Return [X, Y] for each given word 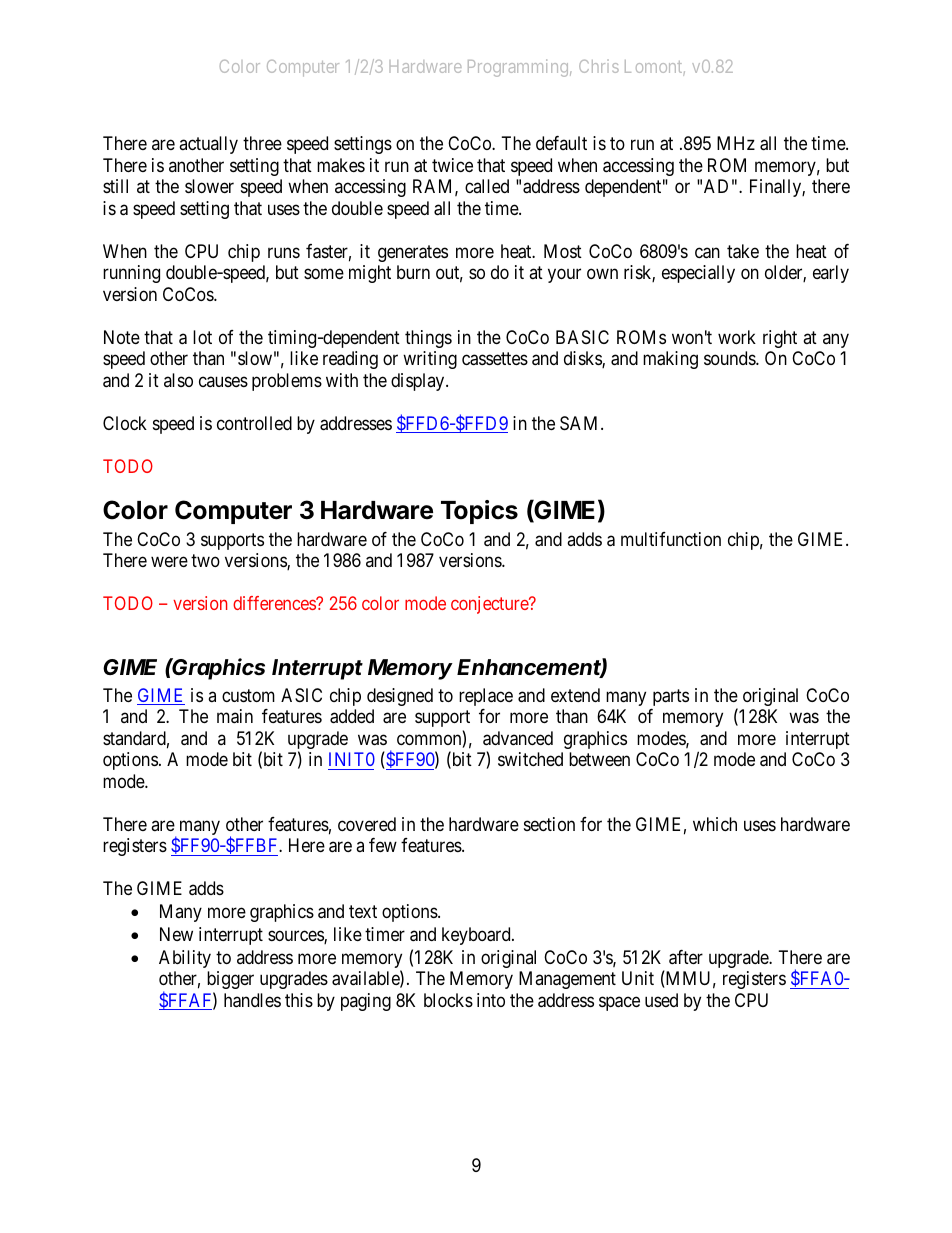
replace [486, 697]
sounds [730, 358]
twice [452, 165]
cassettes [495, 359]
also [178, 380]
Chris [599, 66]
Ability [185, 959]
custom [248, 695]
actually [208, 145]
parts [671, 697]
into [491, 1000]
